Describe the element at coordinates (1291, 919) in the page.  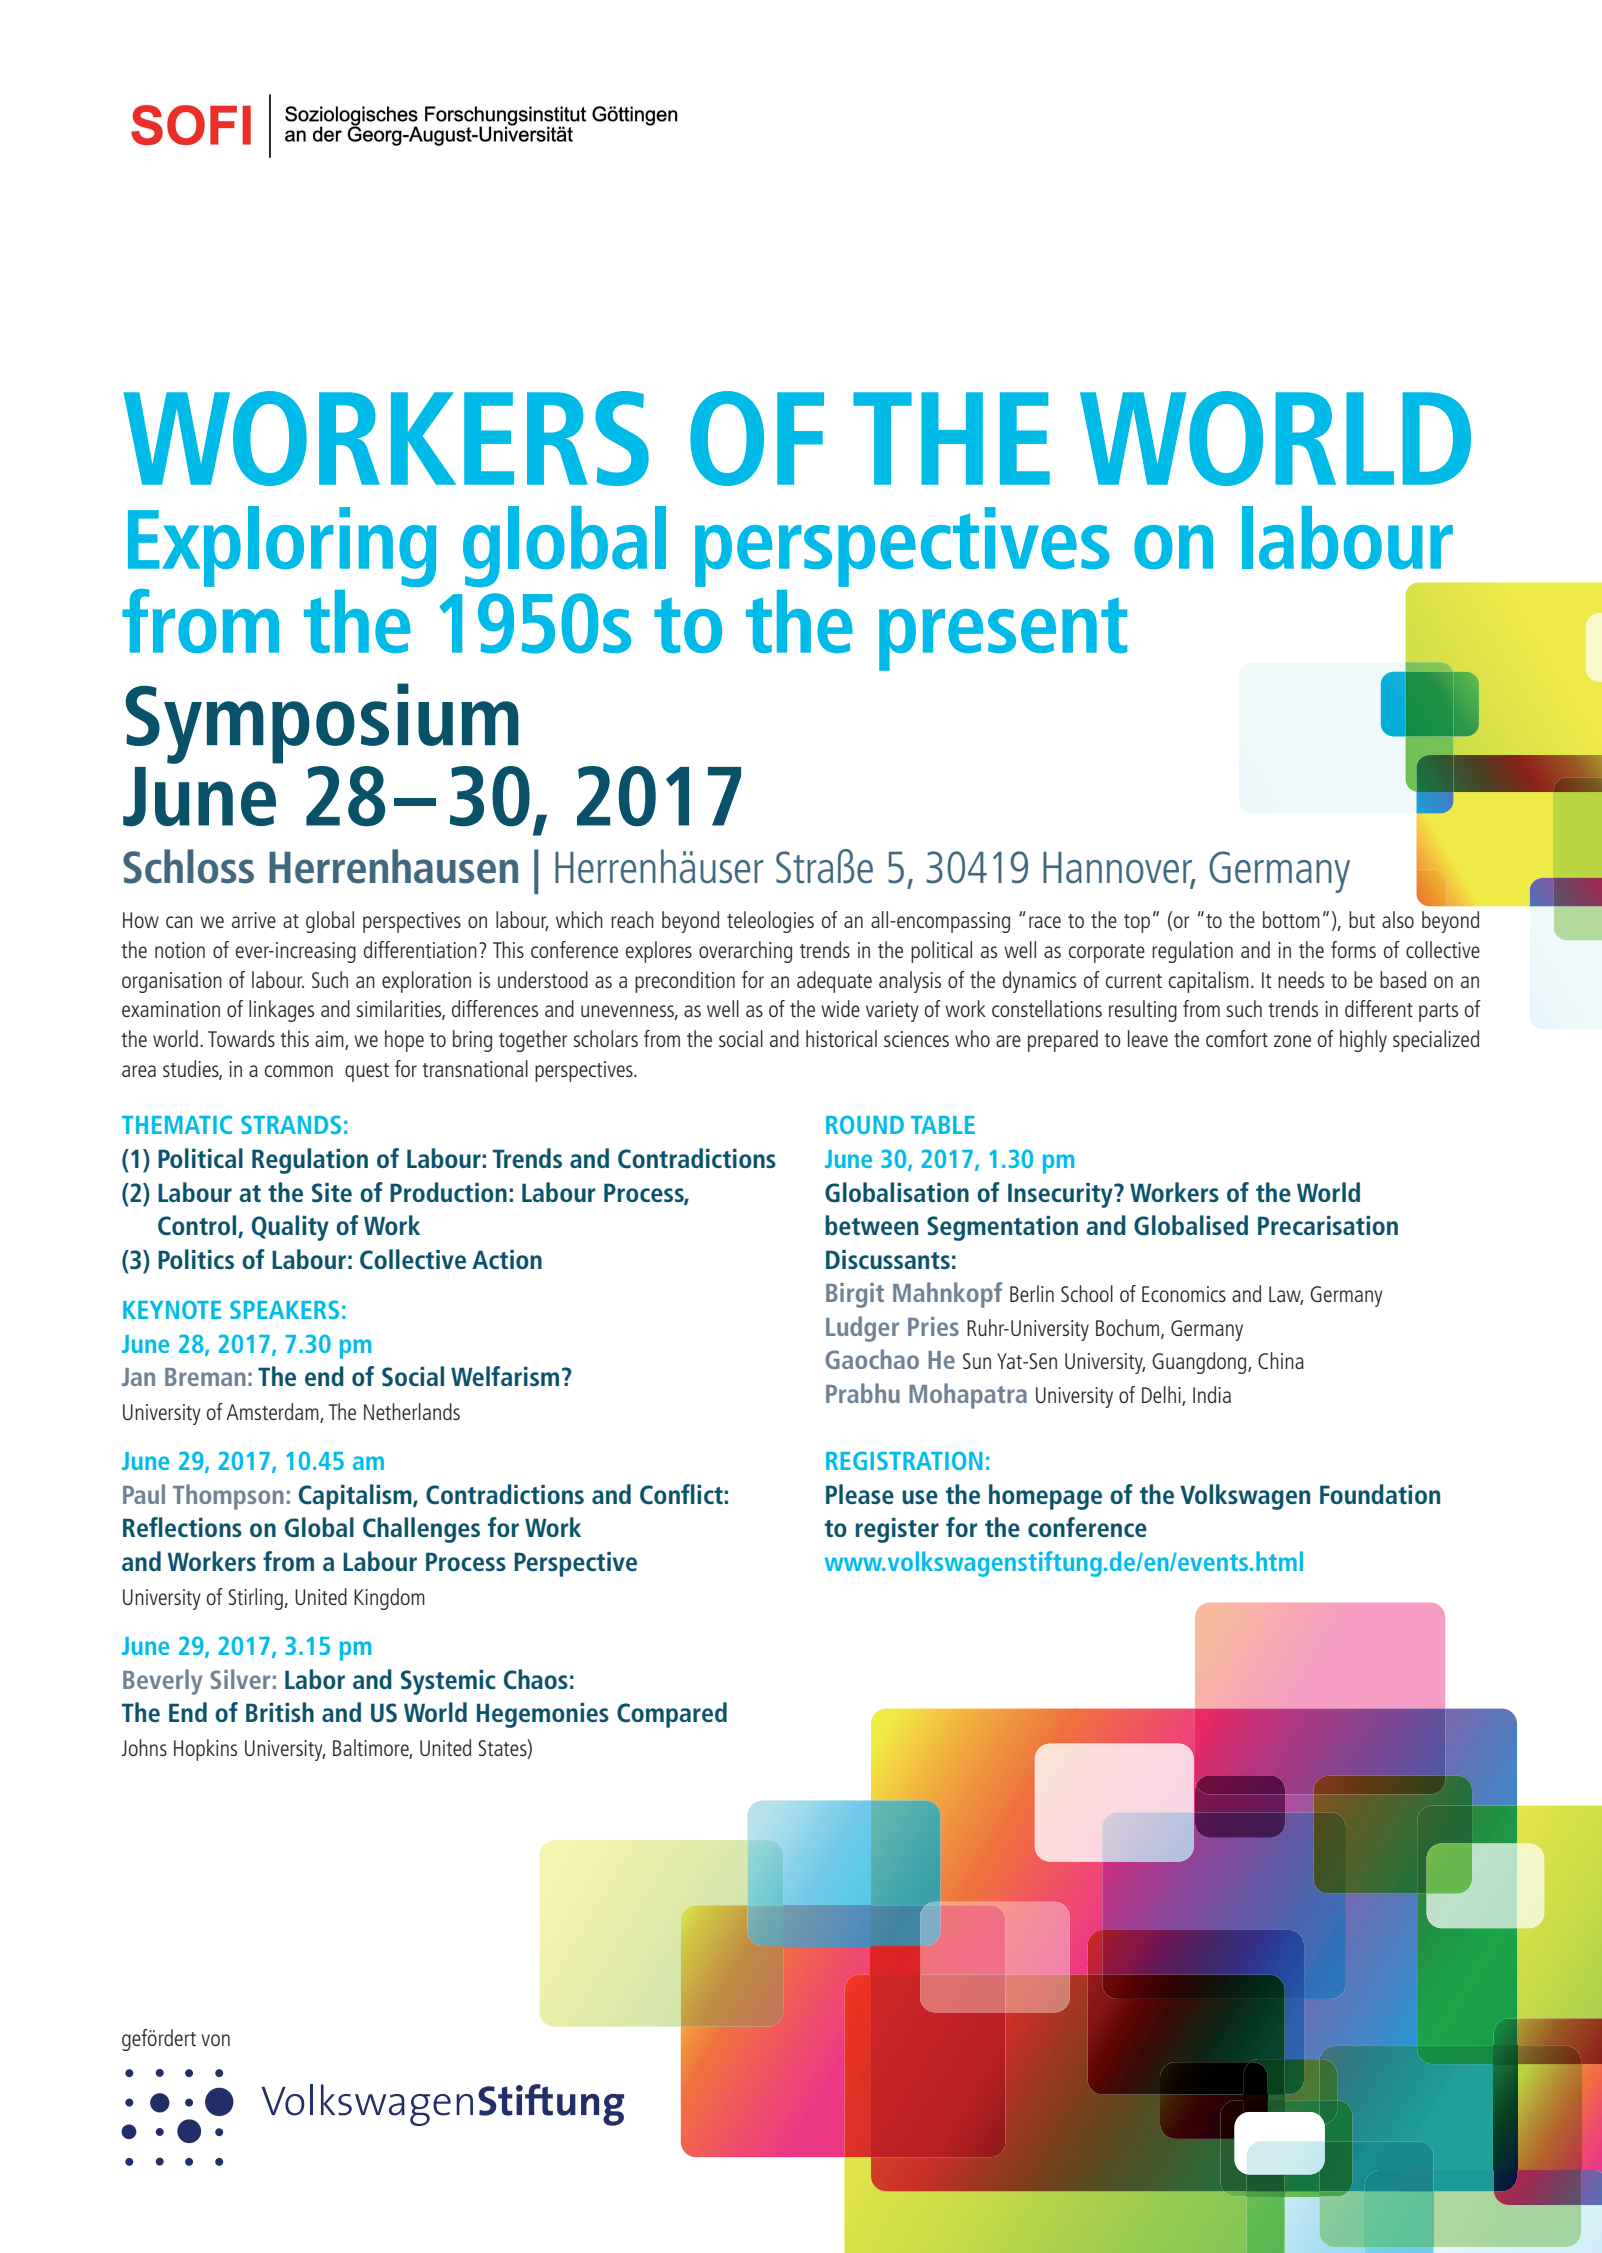
I see `bottom` at that location.
